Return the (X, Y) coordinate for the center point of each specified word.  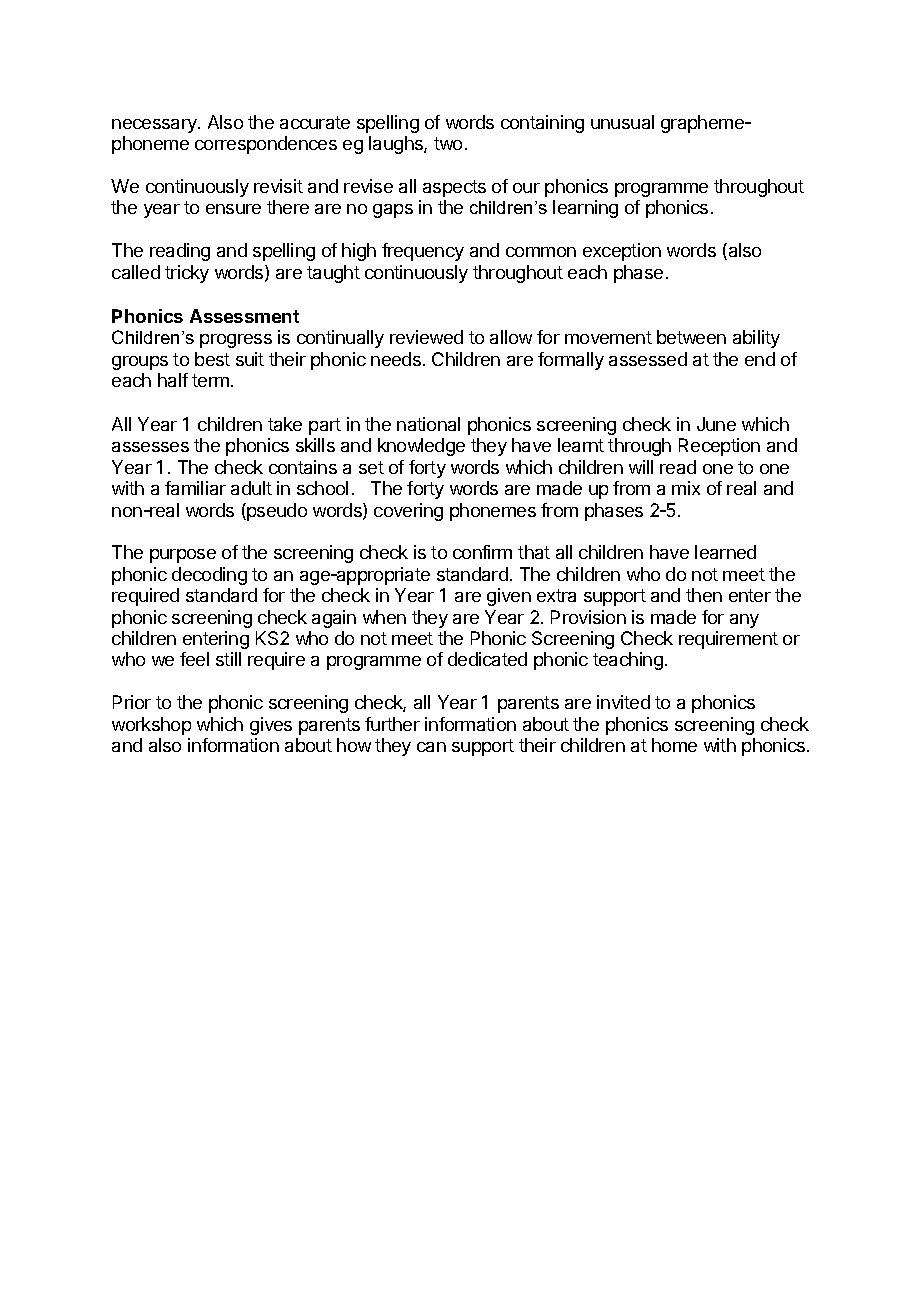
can (431, 747)
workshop (151, 726)
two (448, 143)
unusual (622, 122)
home (674, 745)
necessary (155, 126)
